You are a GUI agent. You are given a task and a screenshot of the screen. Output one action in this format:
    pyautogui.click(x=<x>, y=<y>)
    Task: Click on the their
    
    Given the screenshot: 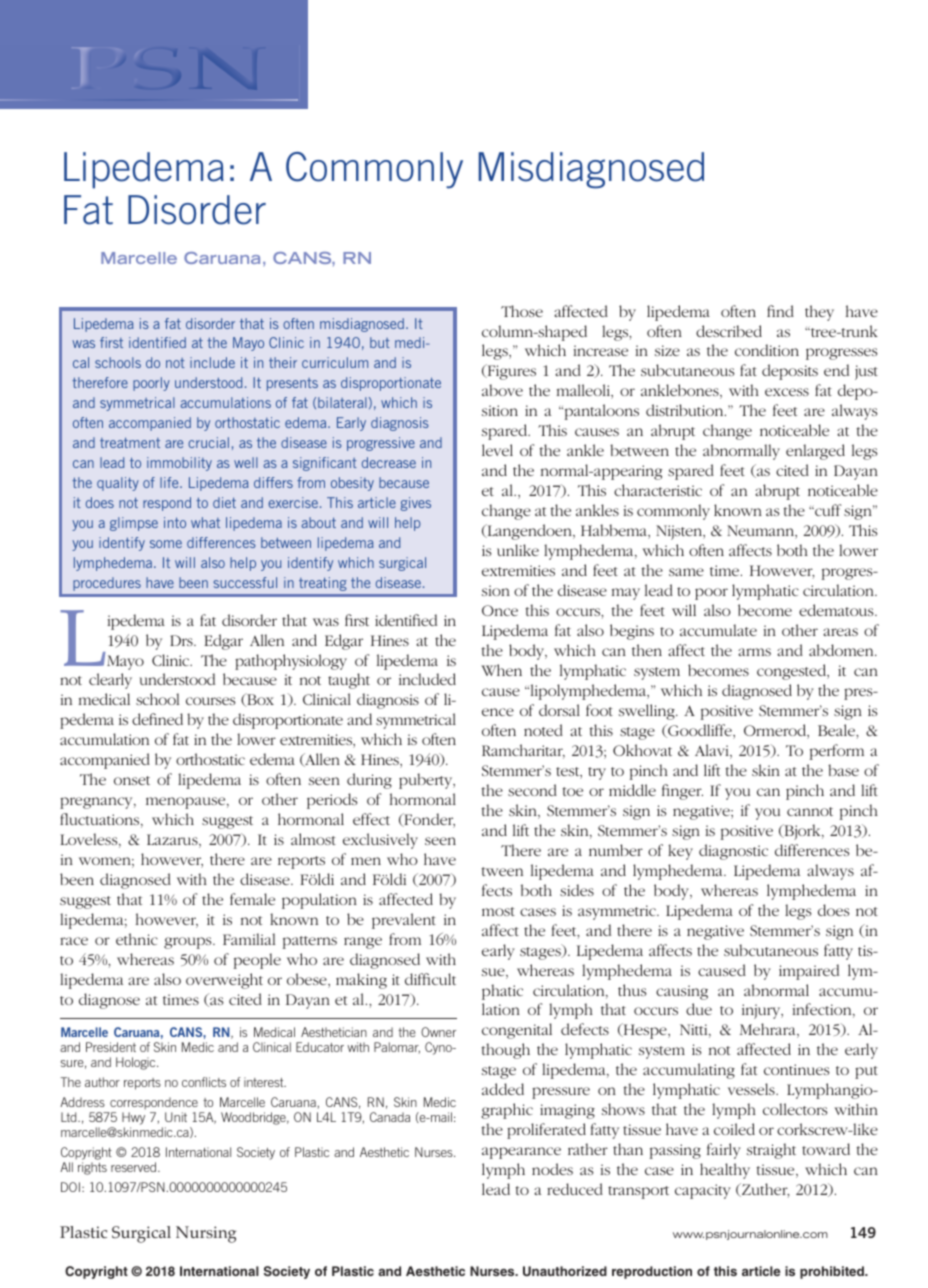 What is the action you would take?
    pyautogui.click(x=283, y=362)
